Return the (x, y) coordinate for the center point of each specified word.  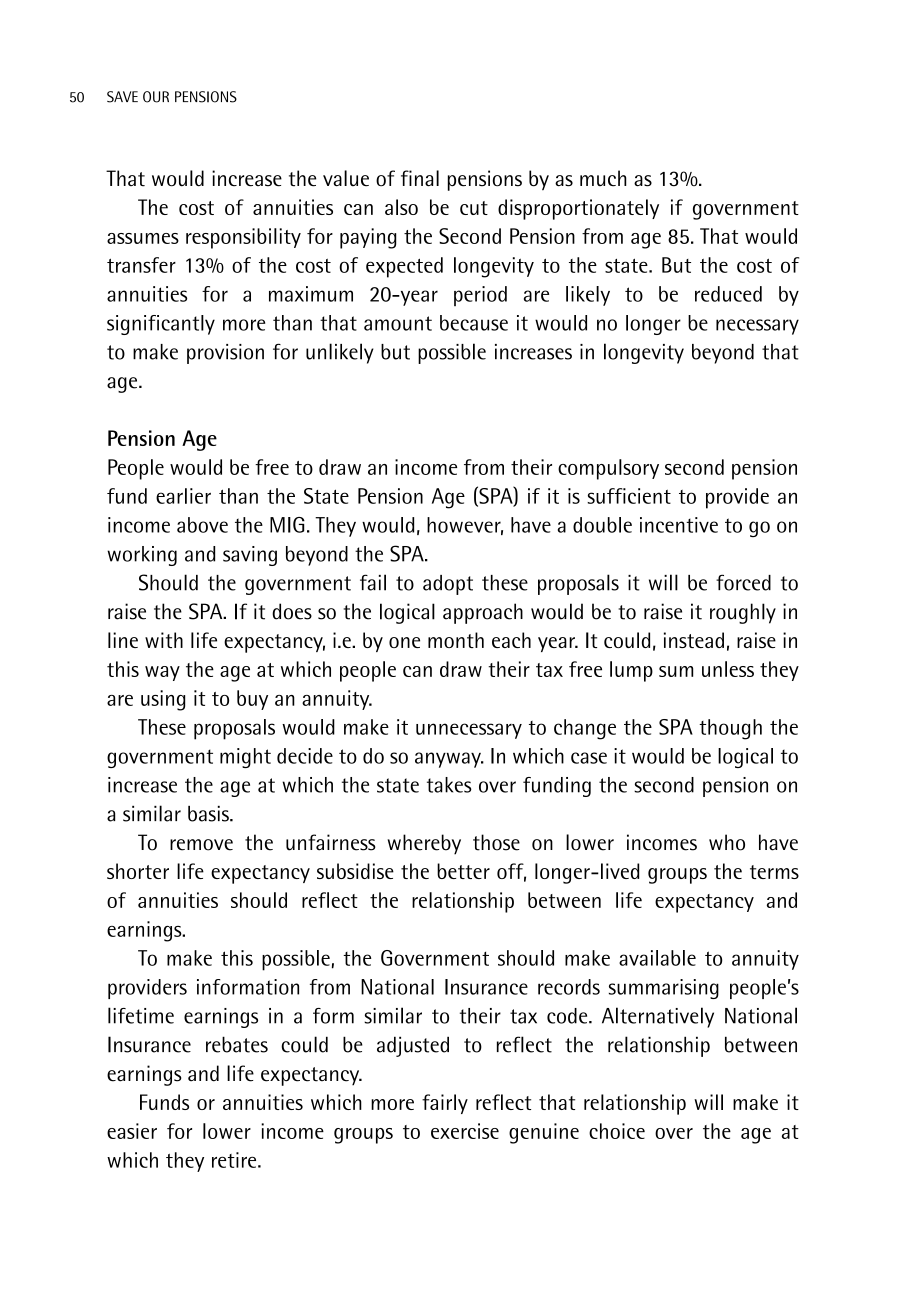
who (727, 842)
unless (728, 669)
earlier (183, 496)
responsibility (243, 238)
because (474, 323)
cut (474, 208)
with (164, 640)
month (456, 640)
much (603, 178)
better (463, 871)
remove (201, 845)
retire (235, 1160)
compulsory (608, 469)
